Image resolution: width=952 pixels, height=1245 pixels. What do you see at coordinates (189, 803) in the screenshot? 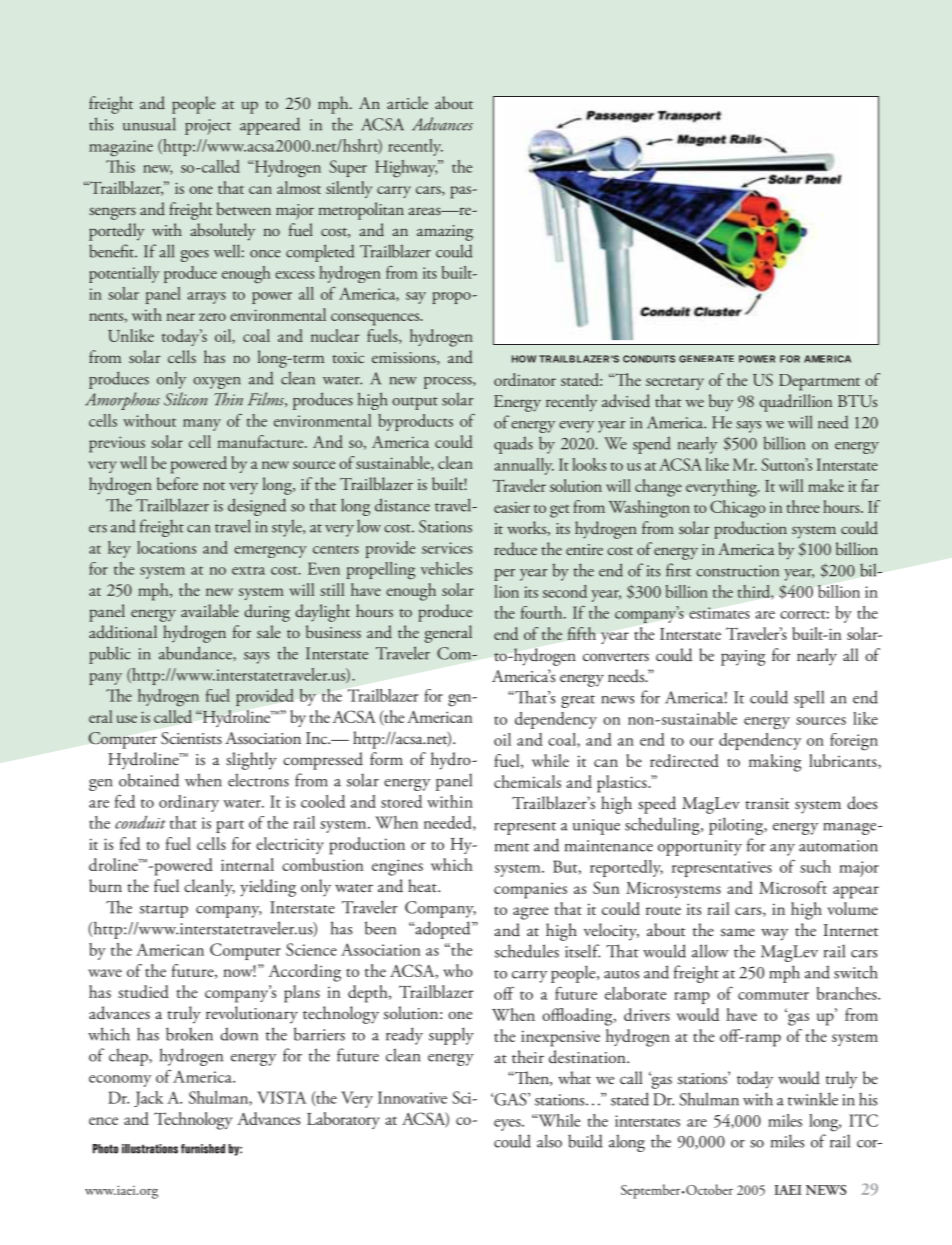
I see `ordinary` at bounding box center [189, 803].
